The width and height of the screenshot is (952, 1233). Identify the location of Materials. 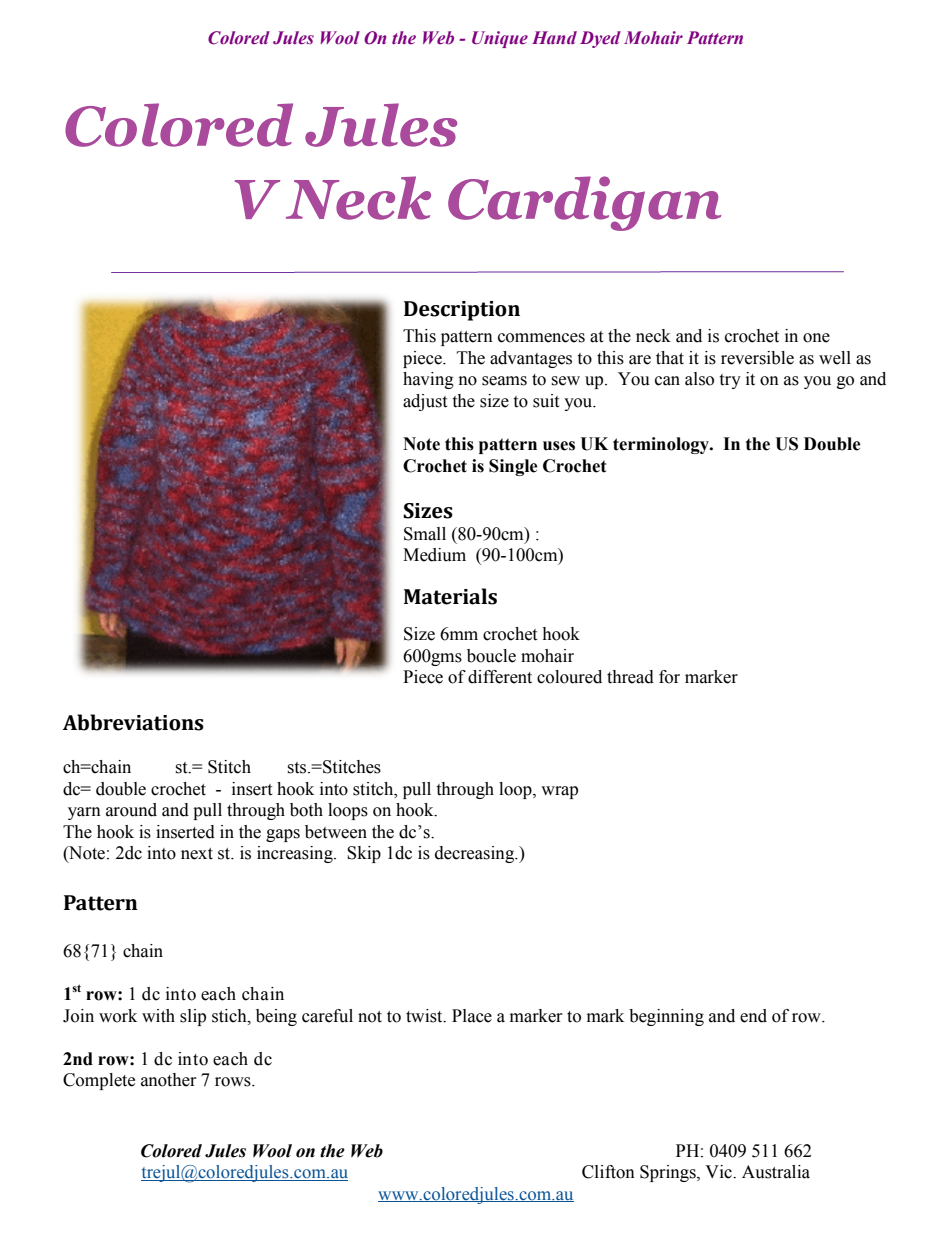
(450, 596).
